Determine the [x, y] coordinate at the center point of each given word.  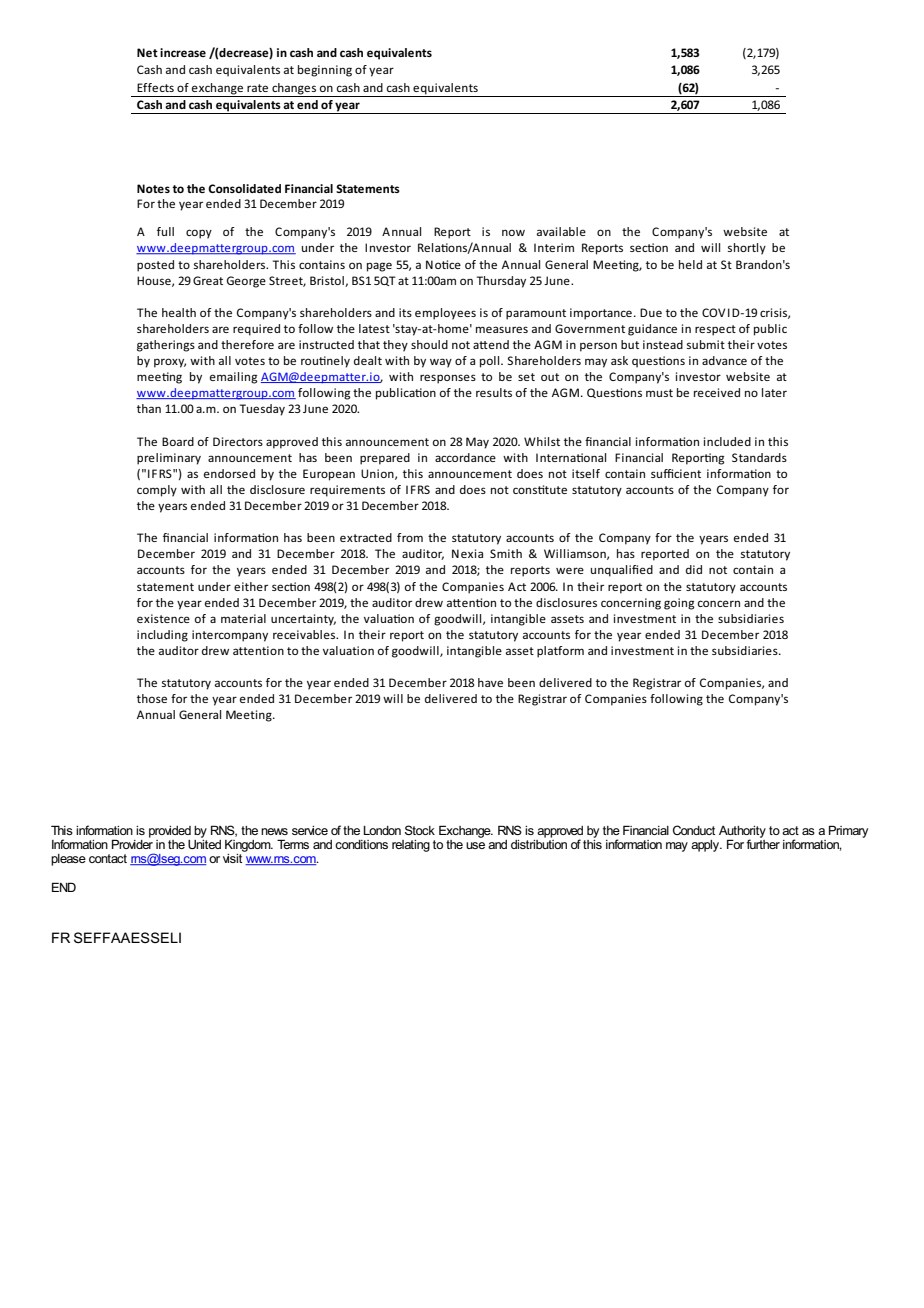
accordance [465, 457]
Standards [759, 457]
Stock [420, 830]
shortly [747, 249]
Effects [155, 87]
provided [170, 832]
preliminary [169, 459]
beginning [325, 71]
